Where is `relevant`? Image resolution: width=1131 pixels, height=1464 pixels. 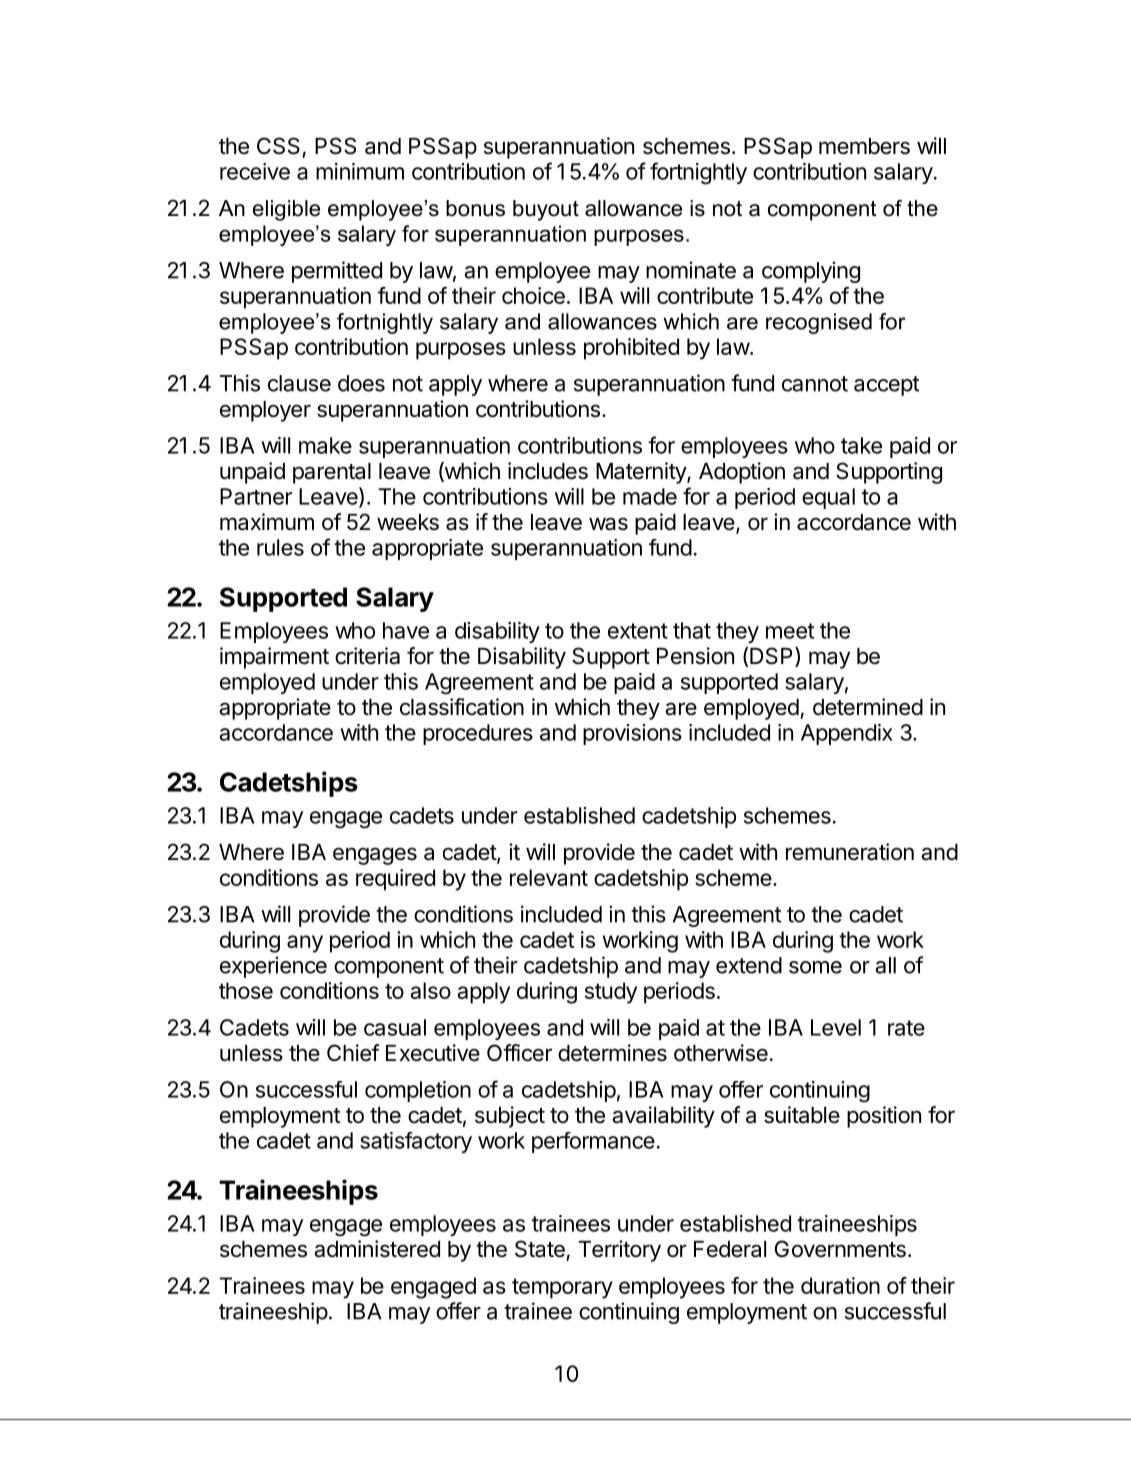
relevant is located at coordinates (549, 877).
